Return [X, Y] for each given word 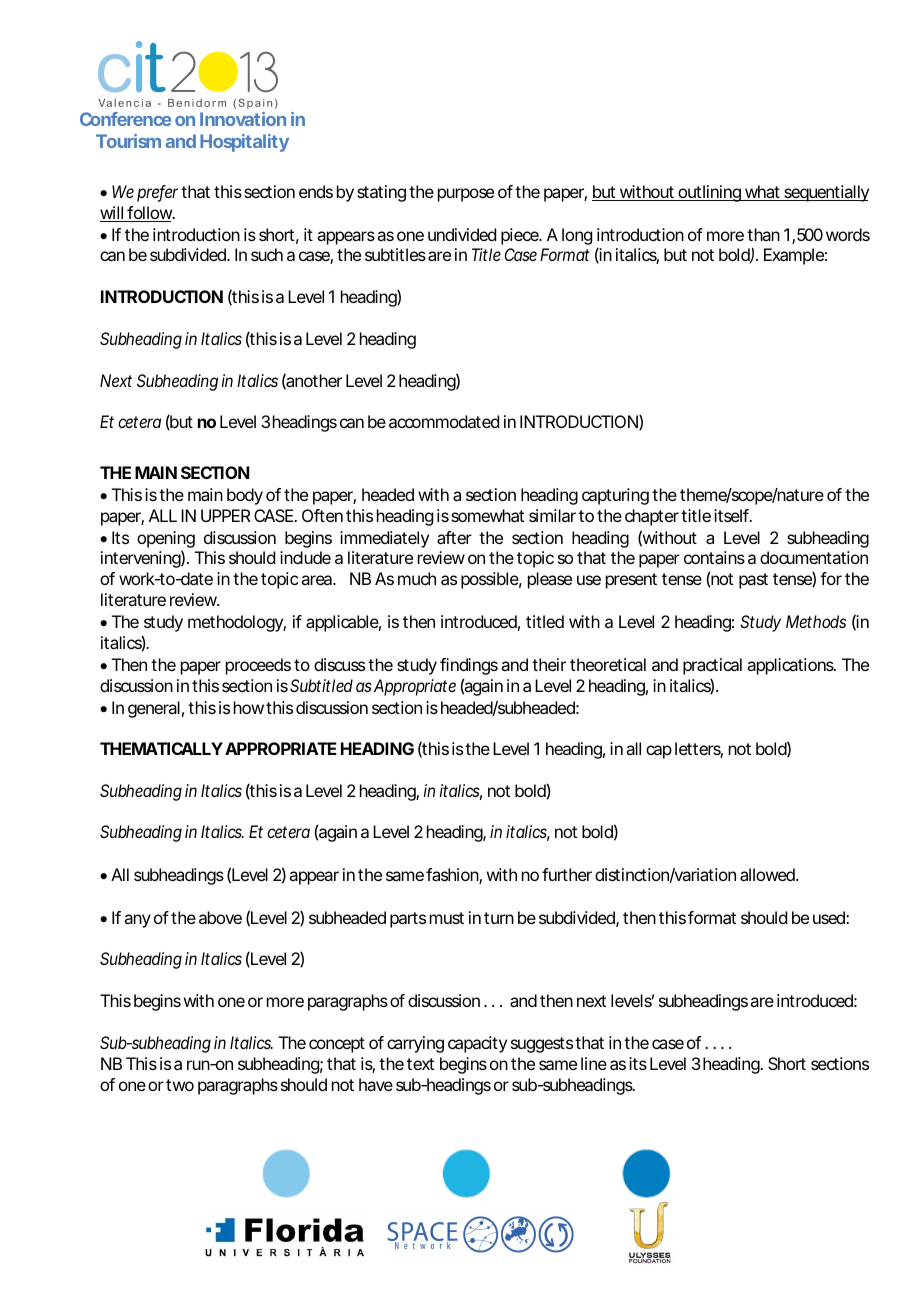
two [180, 1085]
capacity [477, 1044]
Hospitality [244, 143]
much [417, 578]
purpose [466, 195]
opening [166, 541]
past [753, 581]
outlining [709, 193]
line [594, 1063]
